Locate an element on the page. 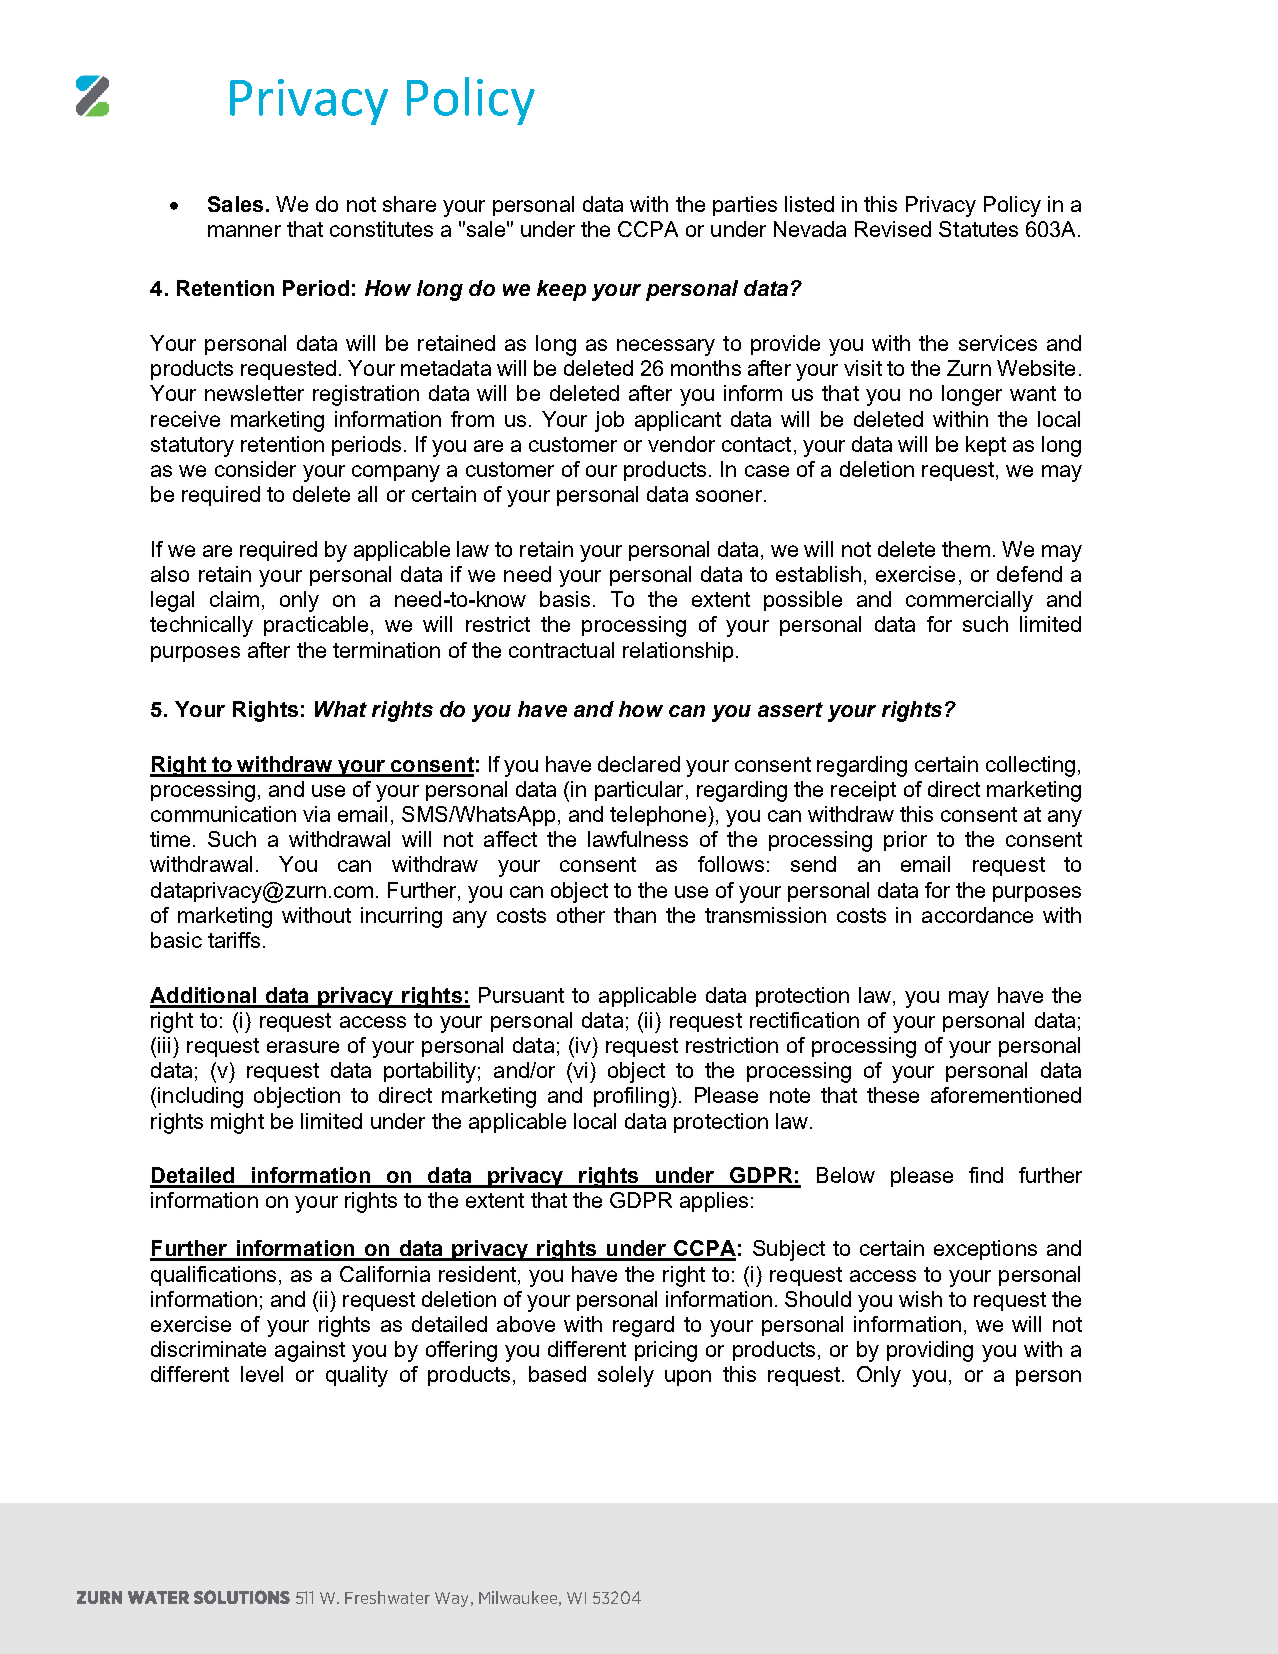 The width and height of the page is (1278, 1654). Way is located at coordinates (451, 1599).
